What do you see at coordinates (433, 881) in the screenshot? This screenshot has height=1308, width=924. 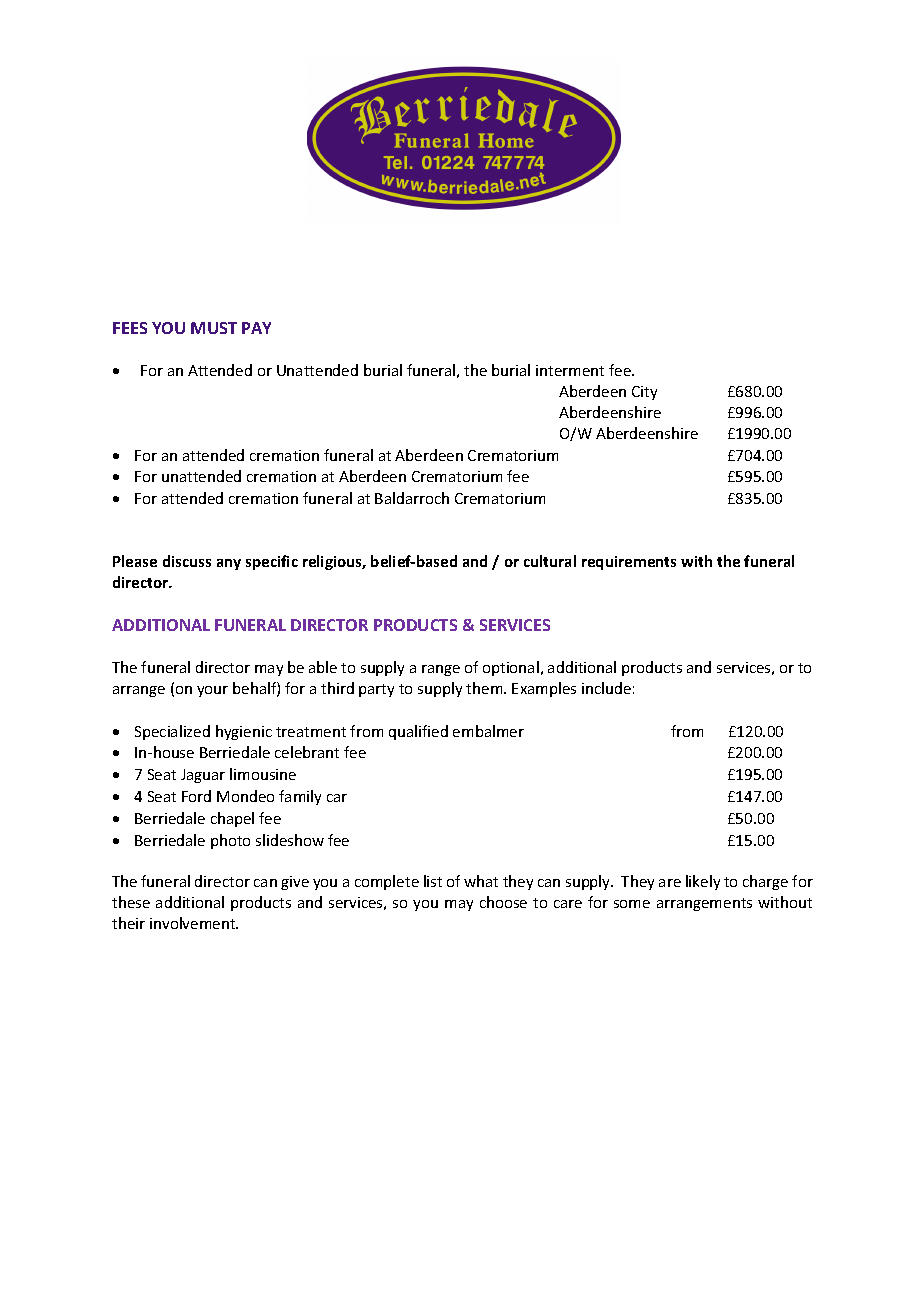 I see `list` at bounding box center [433, 881].
